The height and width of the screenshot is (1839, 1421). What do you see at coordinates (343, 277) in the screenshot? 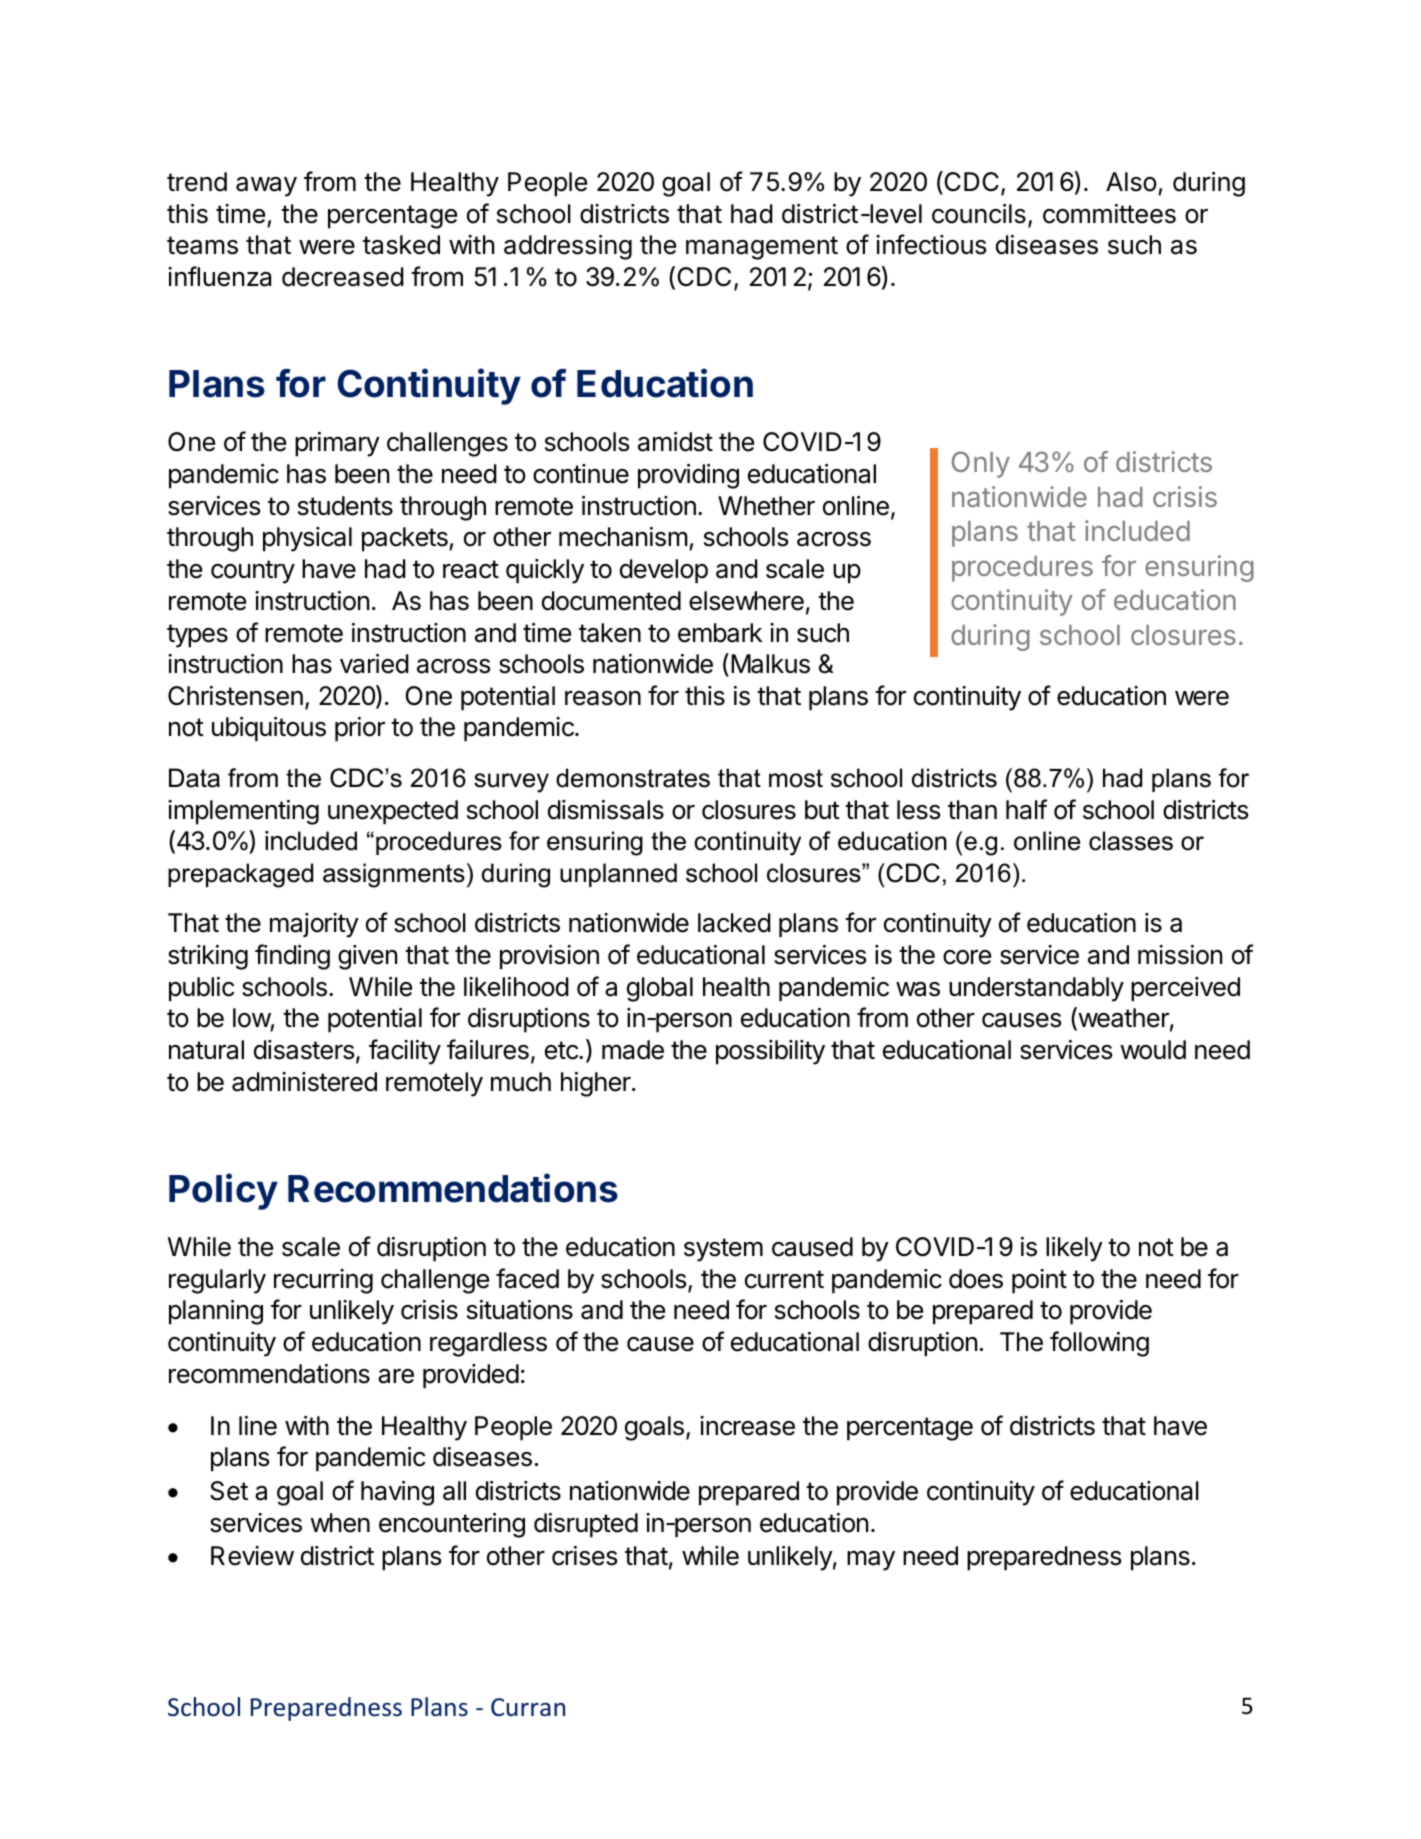
I see `decreased` at bounding box center [343, 277].
